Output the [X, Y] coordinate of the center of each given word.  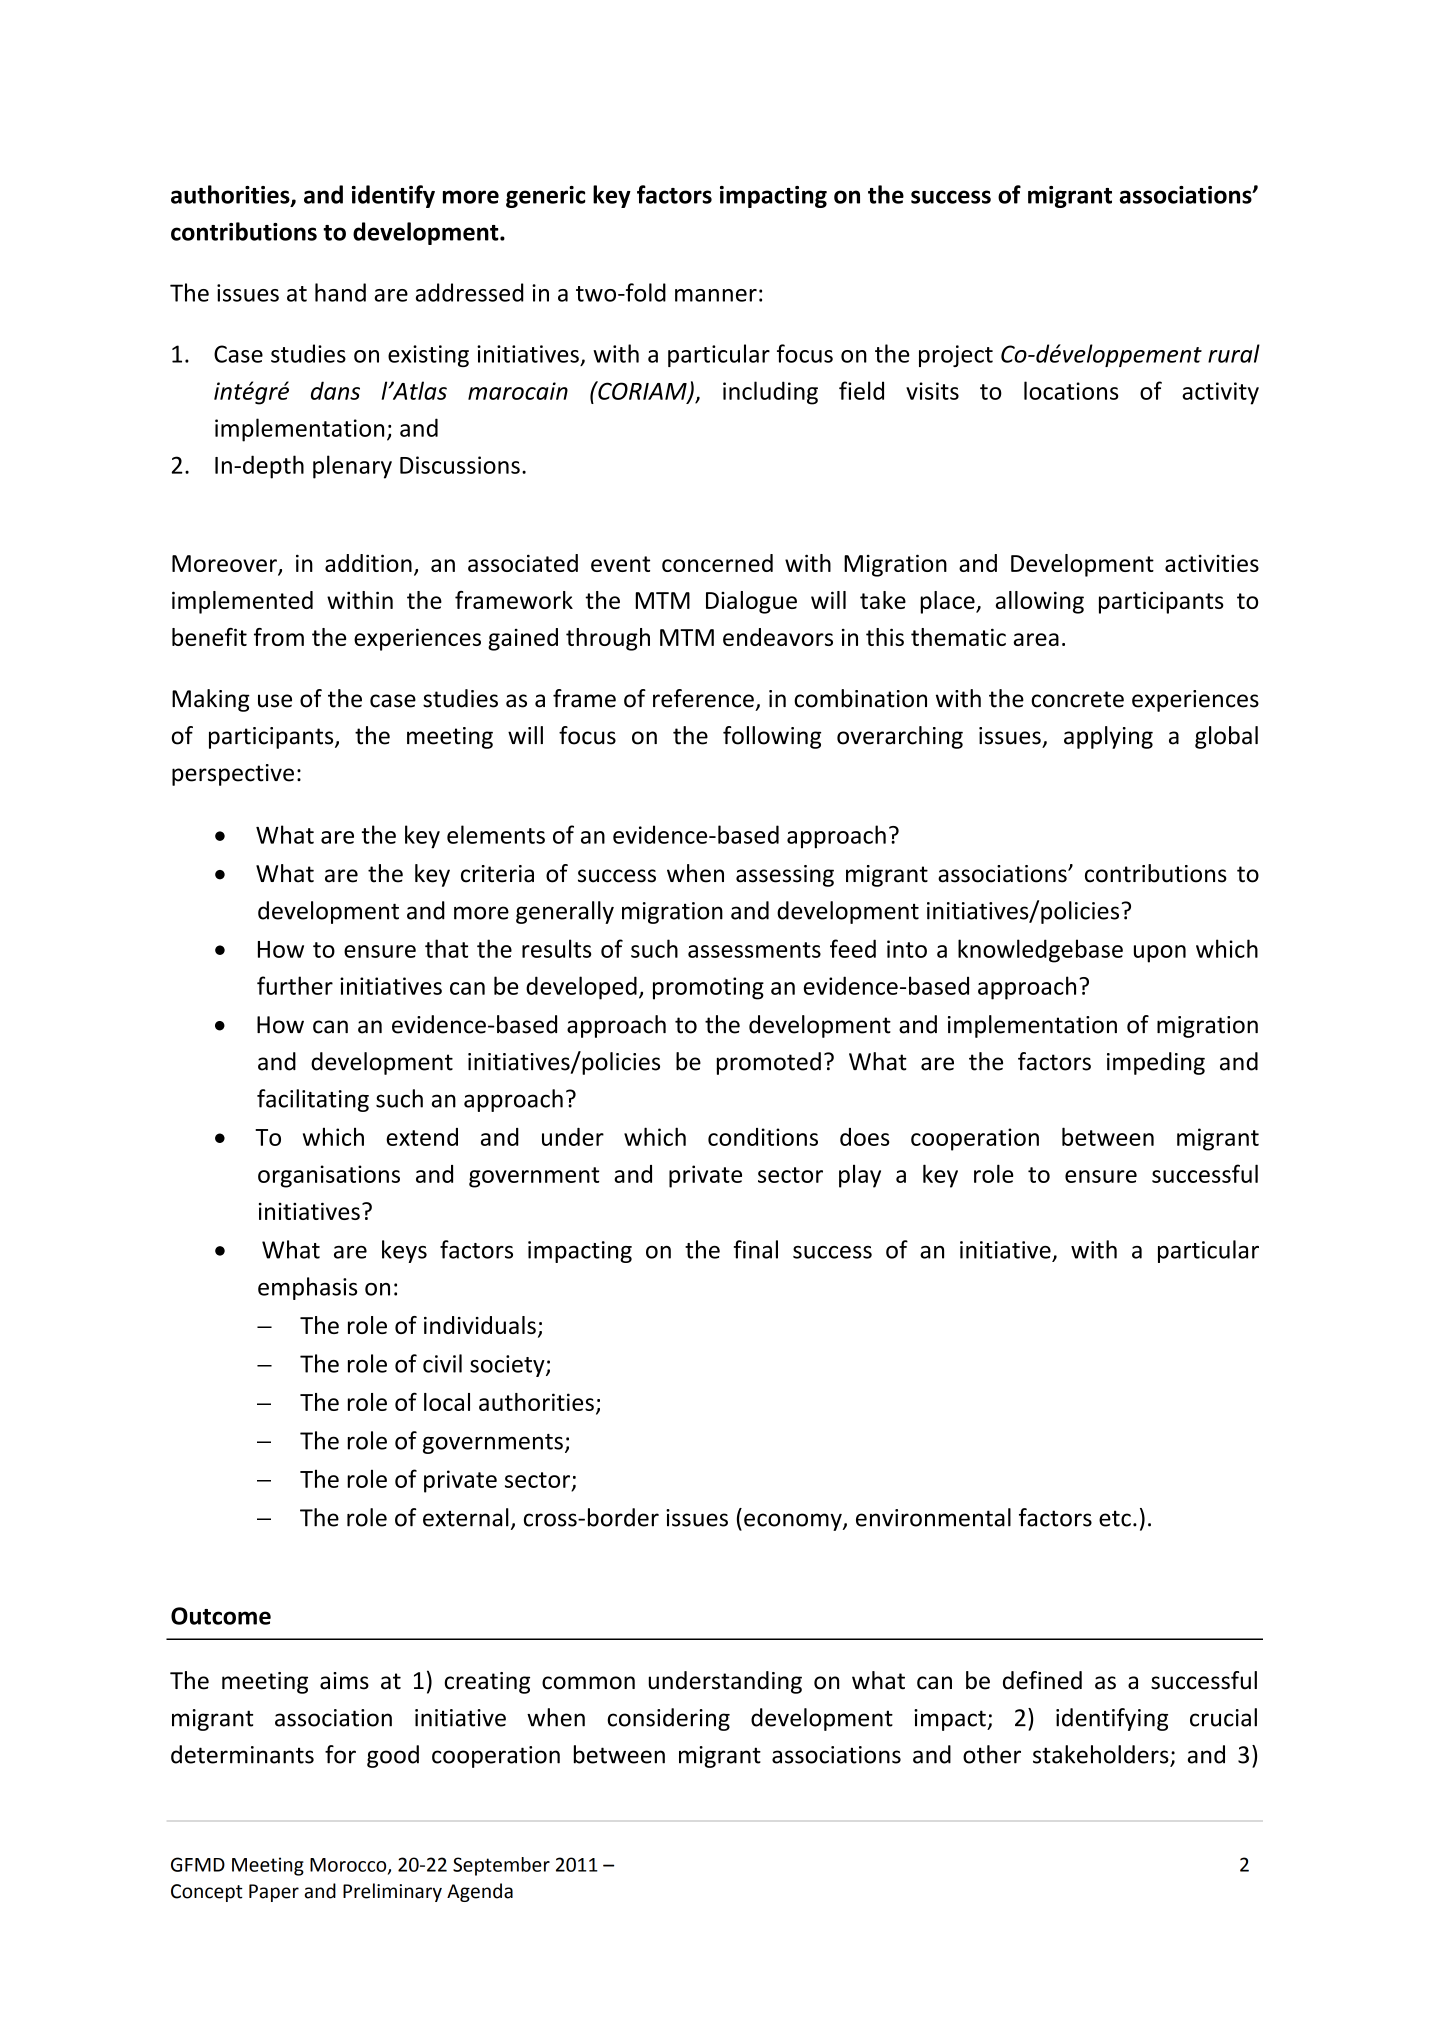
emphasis [307, 1288]
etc [1115, 1518]
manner [716, 295]
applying [1108, 737]
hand [340, 292]
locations [1071, 390]
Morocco [349, 1866]
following [772, 737]
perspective [233, 775]
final [756, 1249]
